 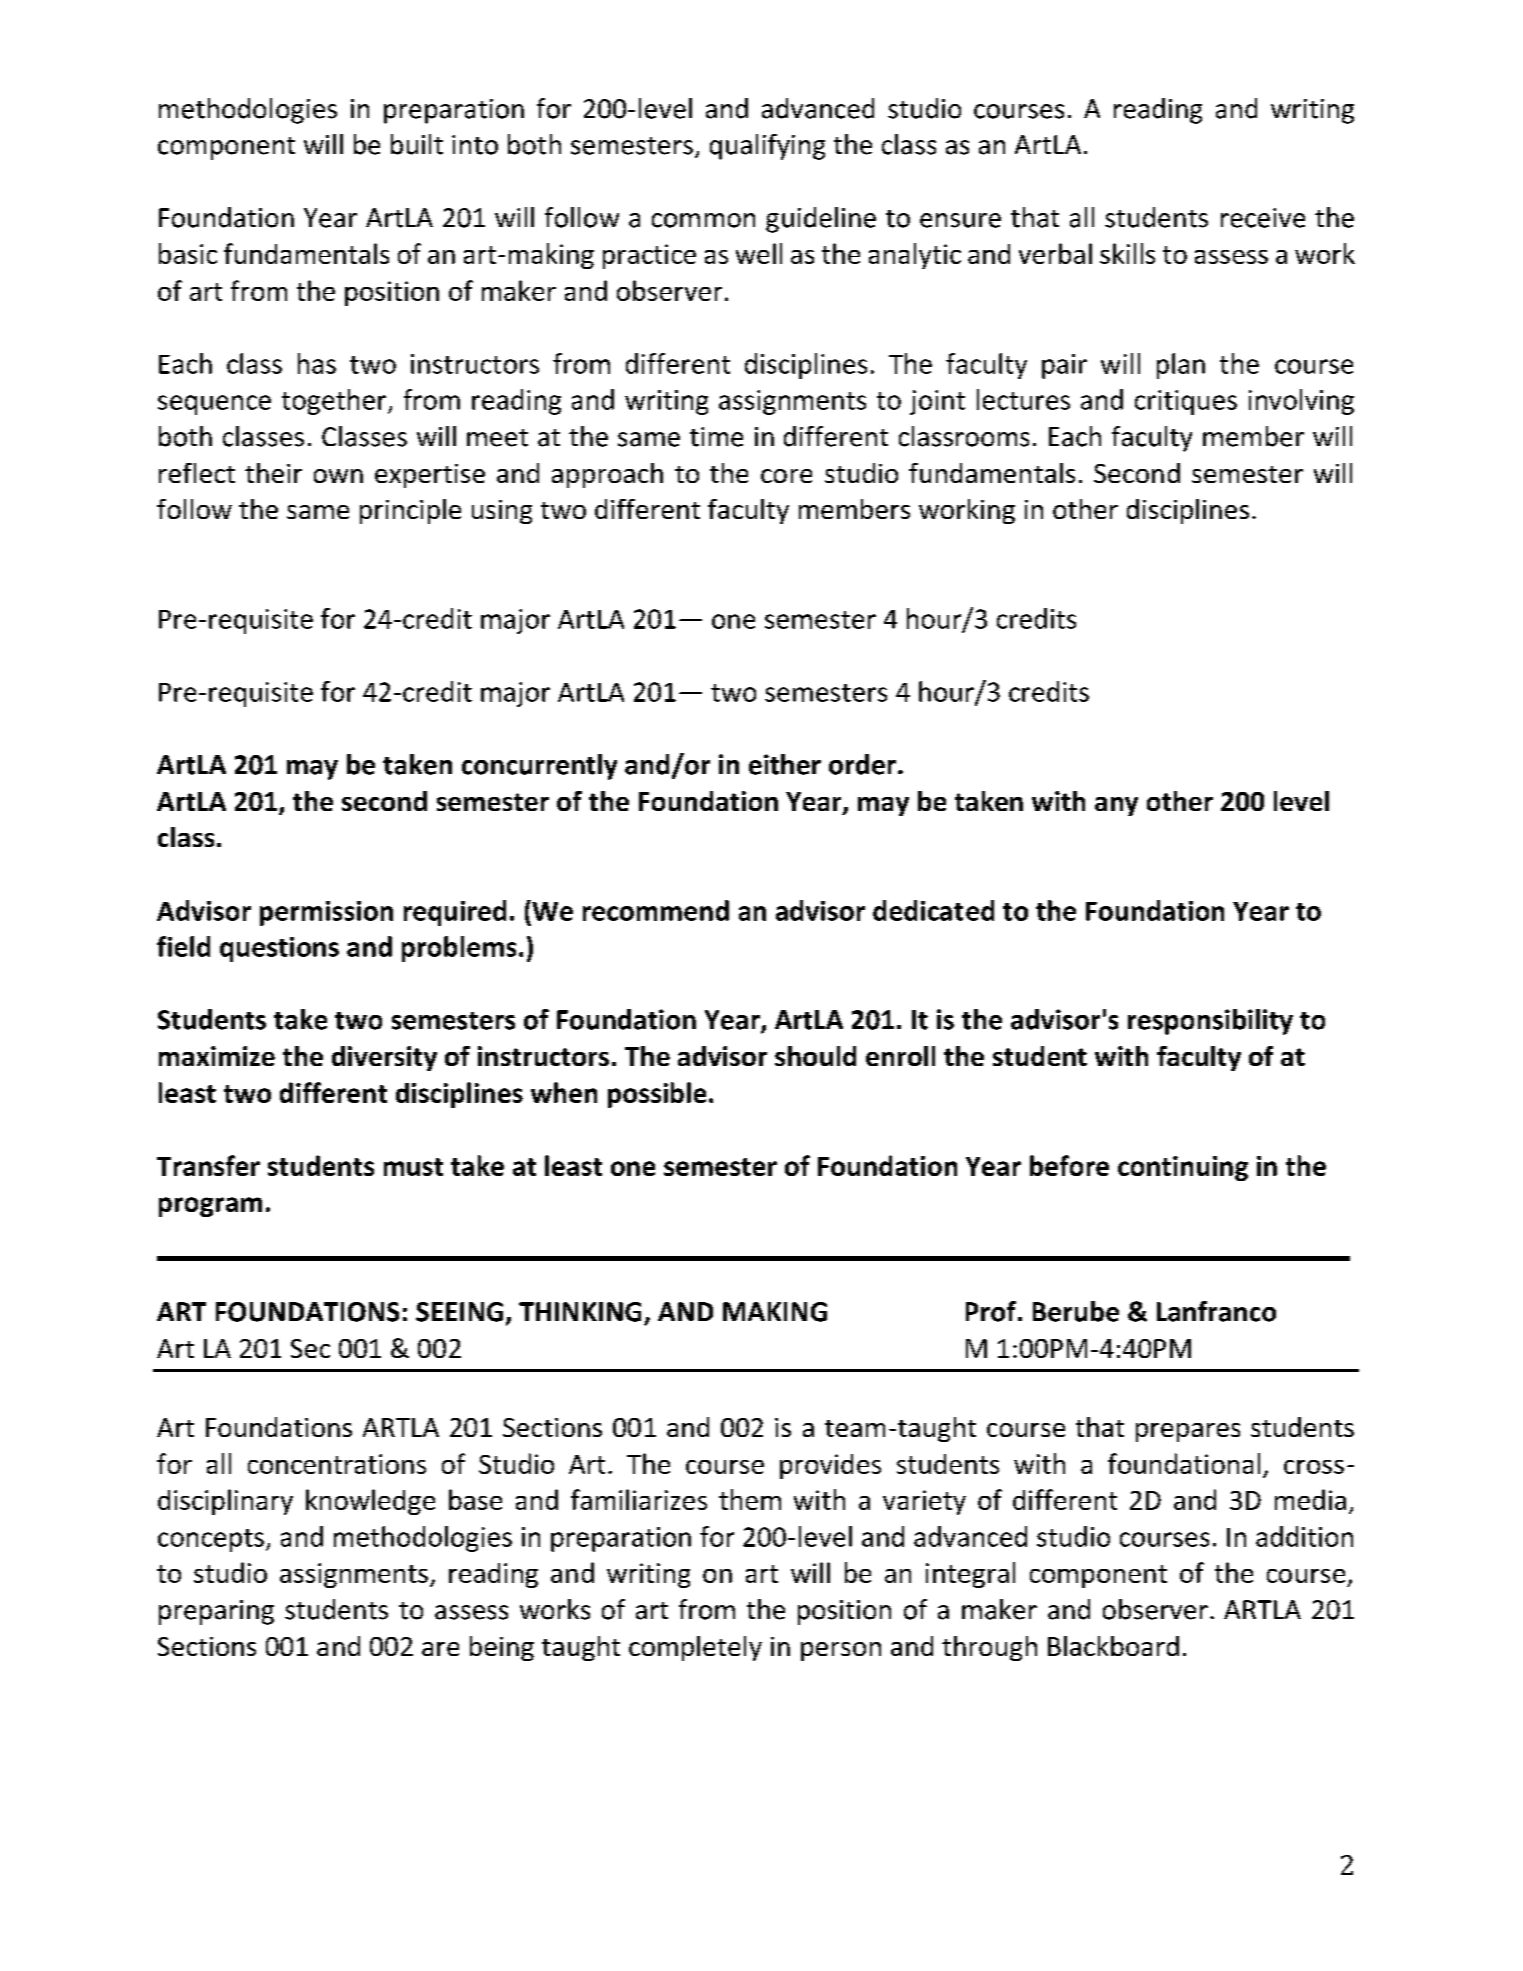 What do you see at coordinates (417, 144) in the screenshot?
I see `built` at bounding box center [417, 144].
